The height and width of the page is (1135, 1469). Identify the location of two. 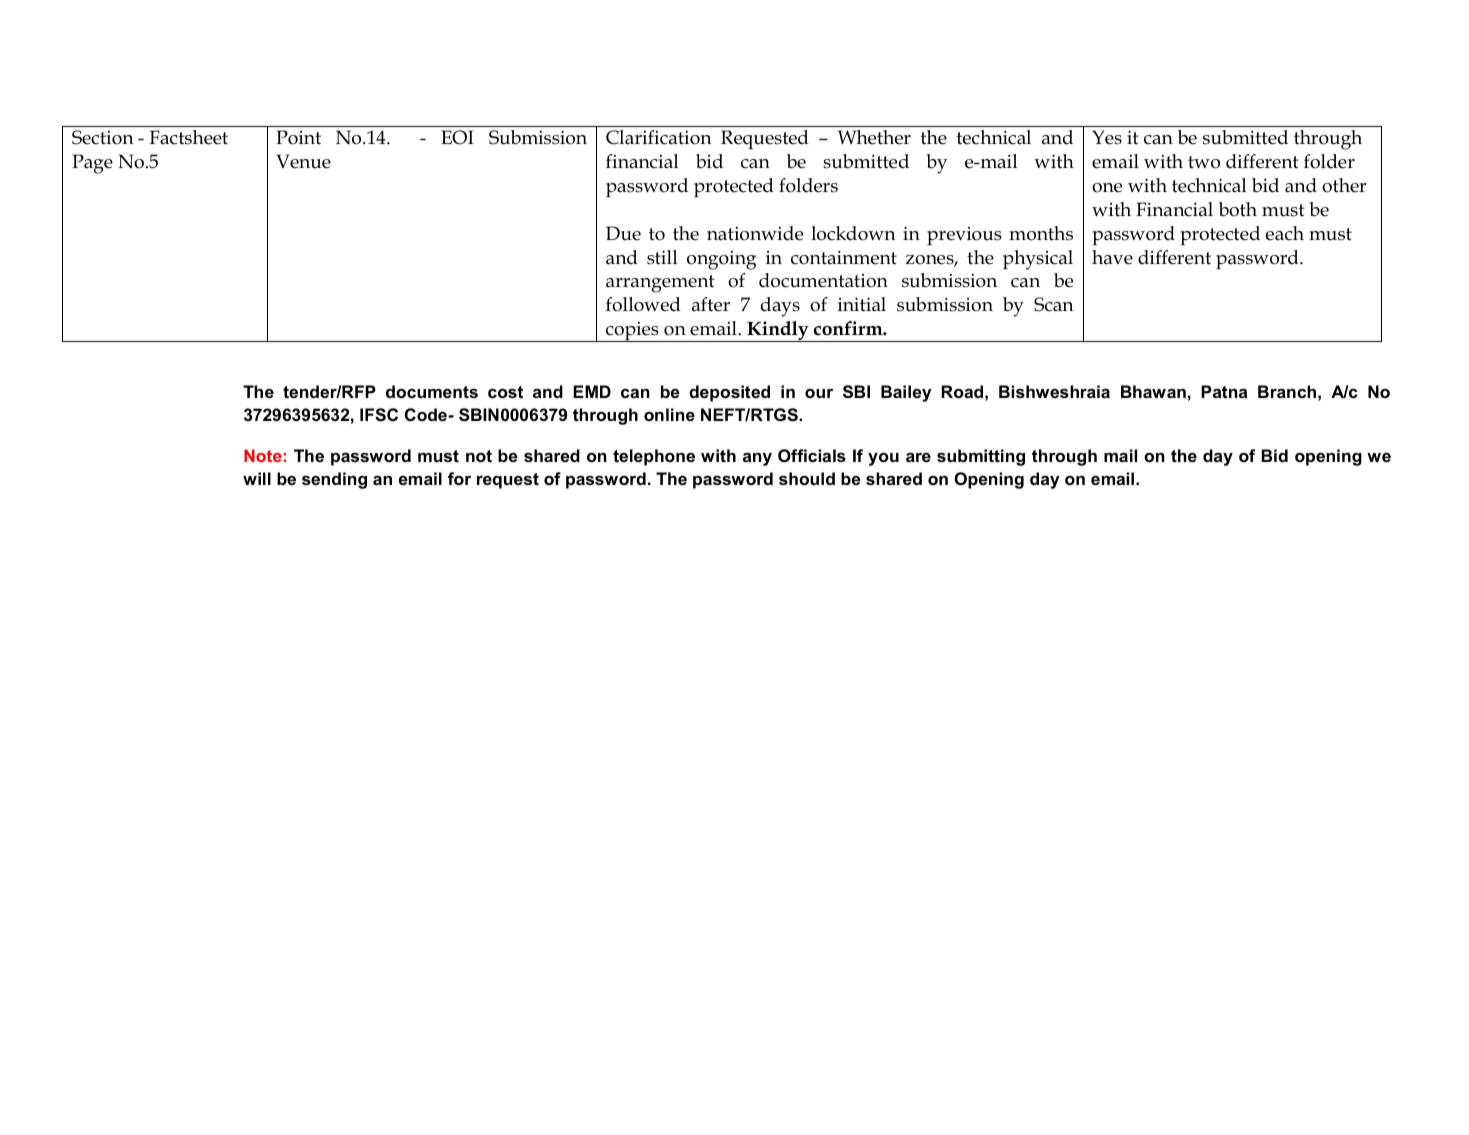
(1204, 162).
